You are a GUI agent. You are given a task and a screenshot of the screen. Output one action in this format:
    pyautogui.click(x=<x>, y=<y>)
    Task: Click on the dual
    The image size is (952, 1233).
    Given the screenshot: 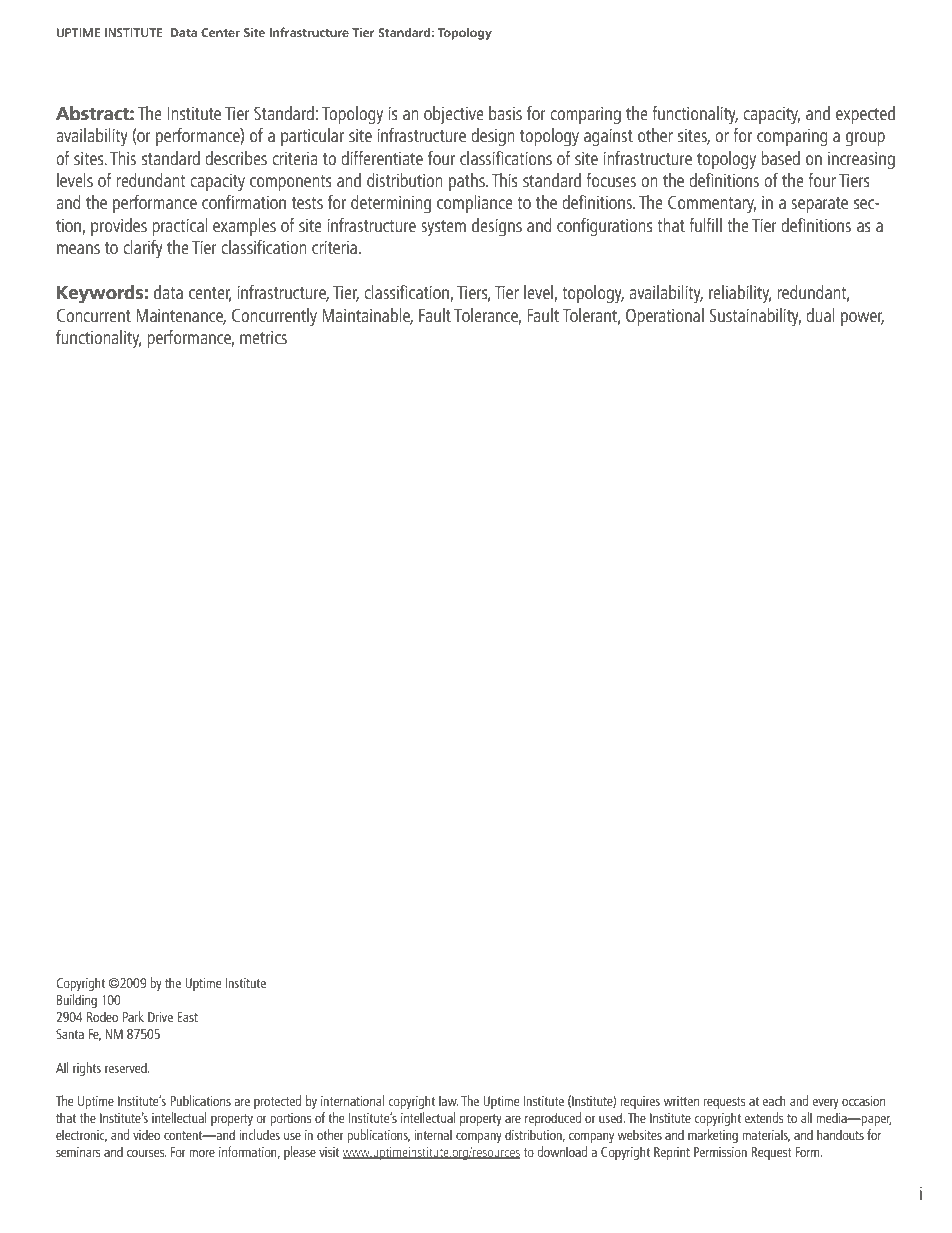 What is the action you would take?
    pyautogui.click(x=820, y=315)
